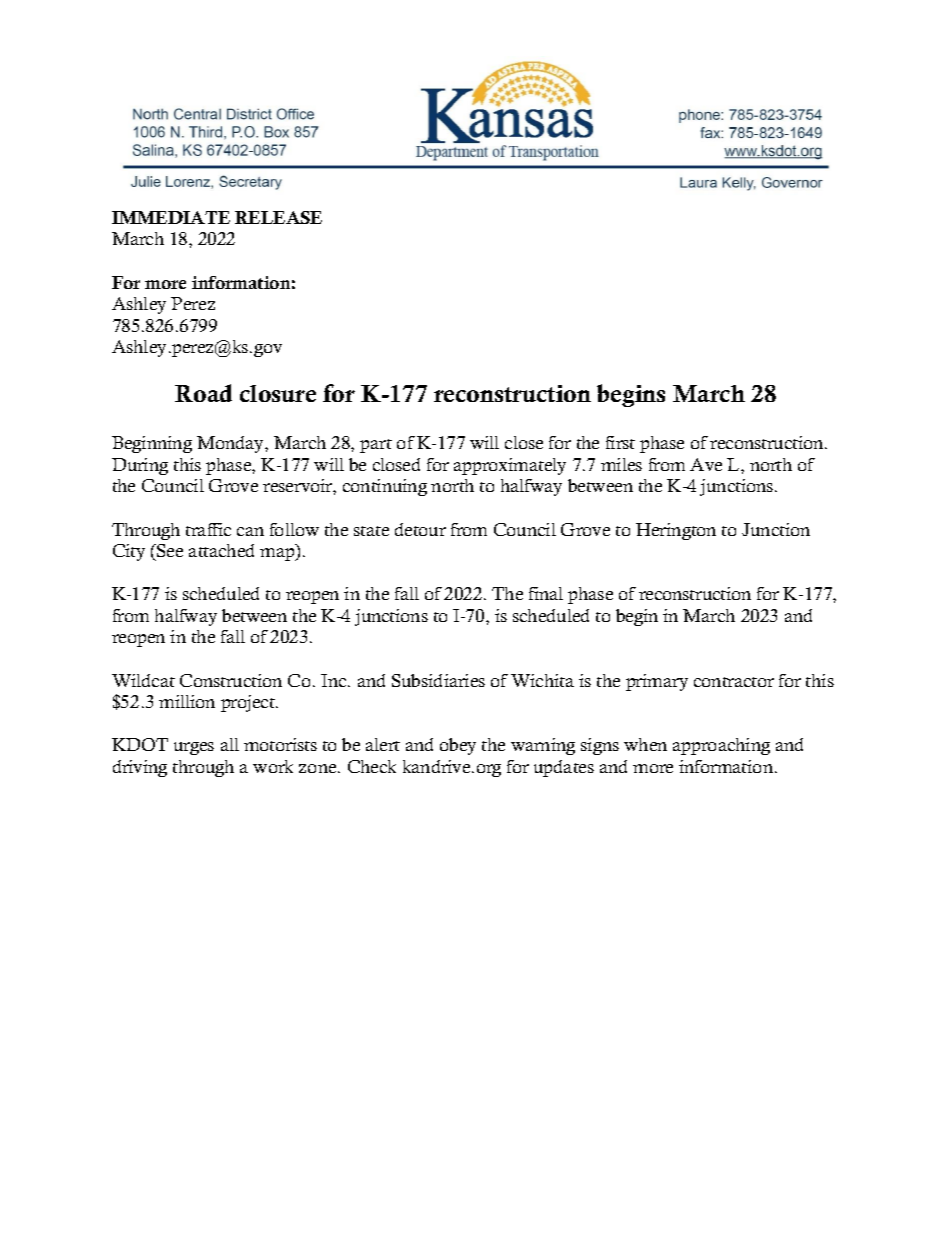 This screenshot has width=952, height=1233. What do you see at coordinates (458, 746) in the screenshot?
I see `obey` at bounding box center [458, 746].
